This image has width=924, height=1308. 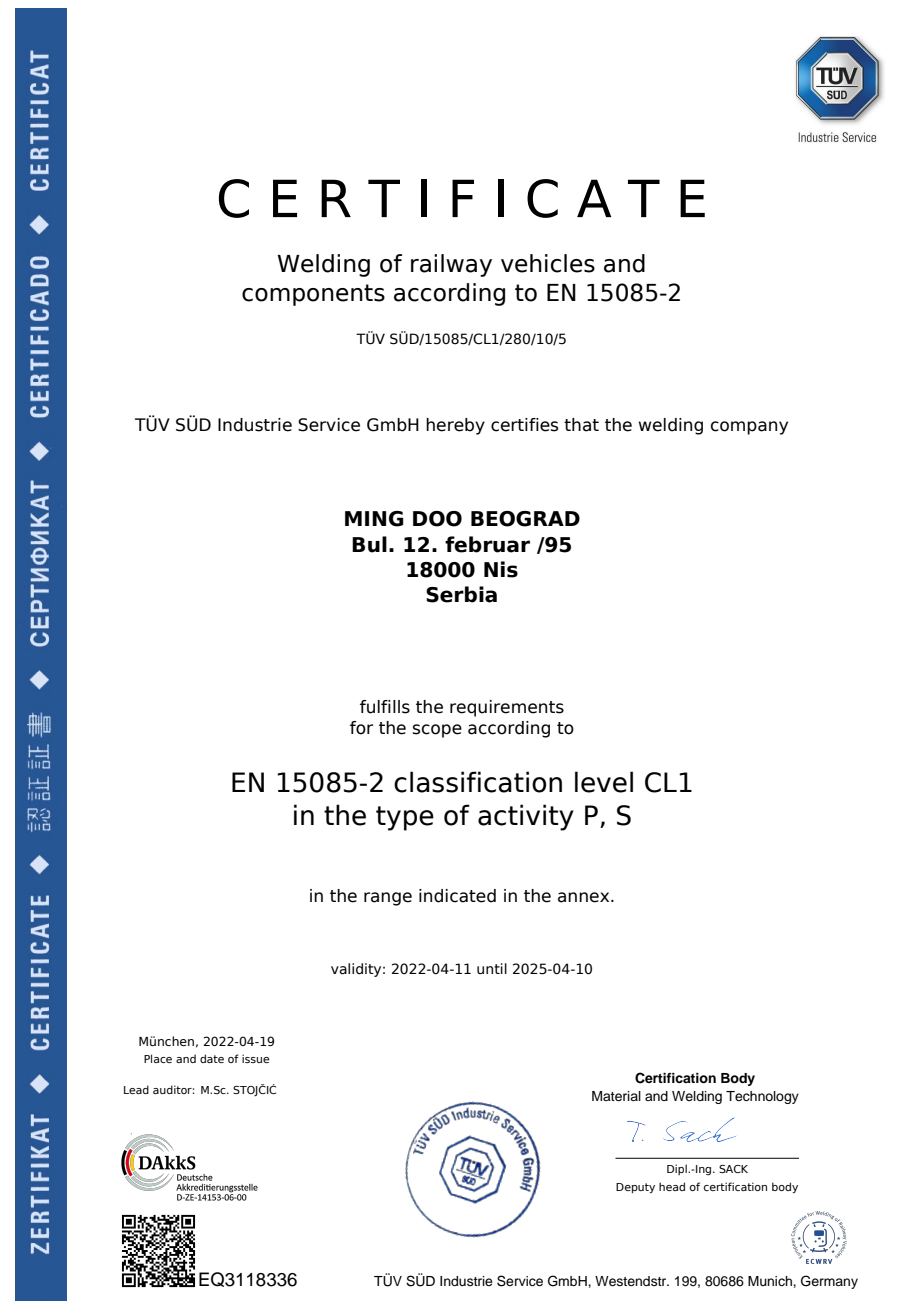 What do you see at coordinates (313, 295) in the image?
I see `components` at bounding box center [313, 295].
